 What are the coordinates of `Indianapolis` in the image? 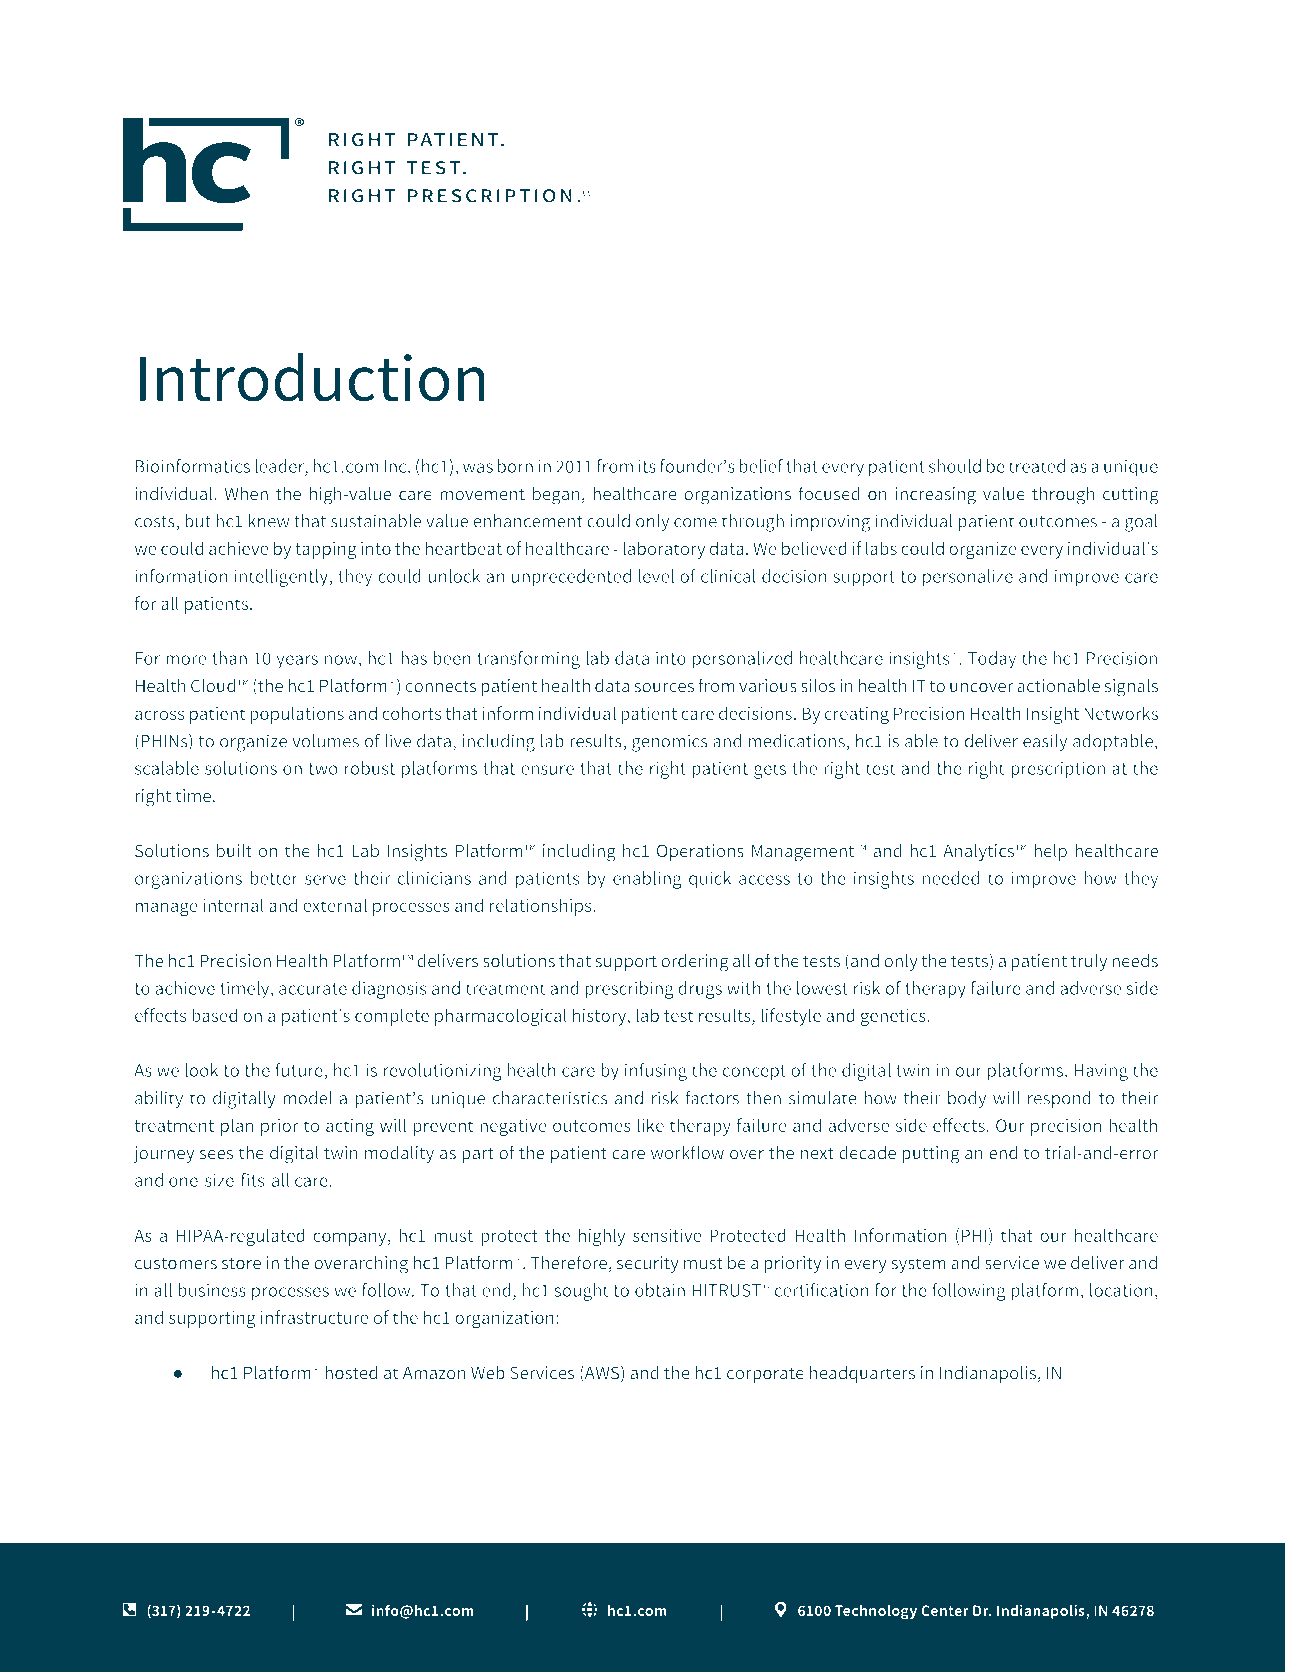 It's located at (989, 1374).
